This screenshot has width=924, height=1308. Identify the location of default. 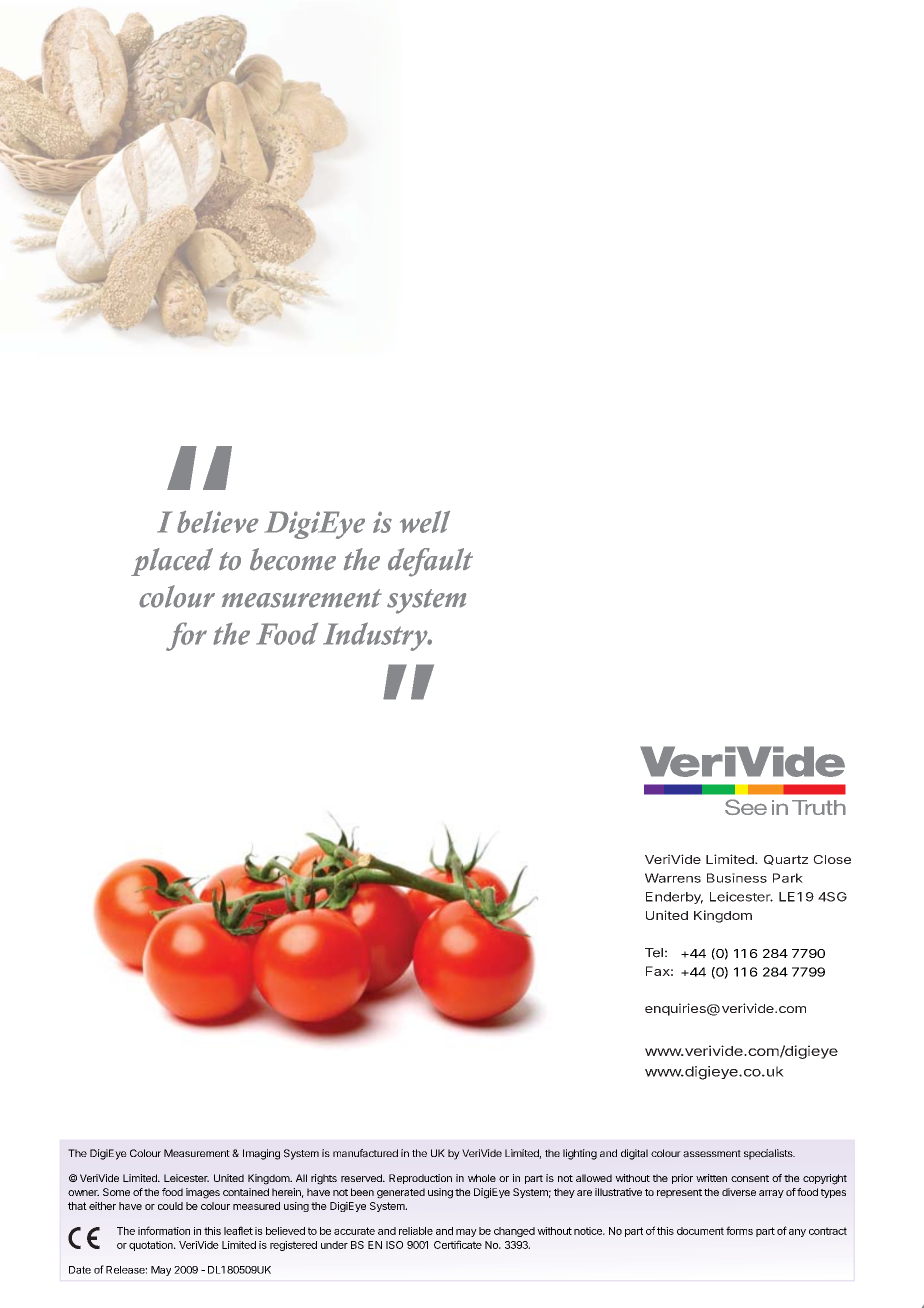
(430, 562).
